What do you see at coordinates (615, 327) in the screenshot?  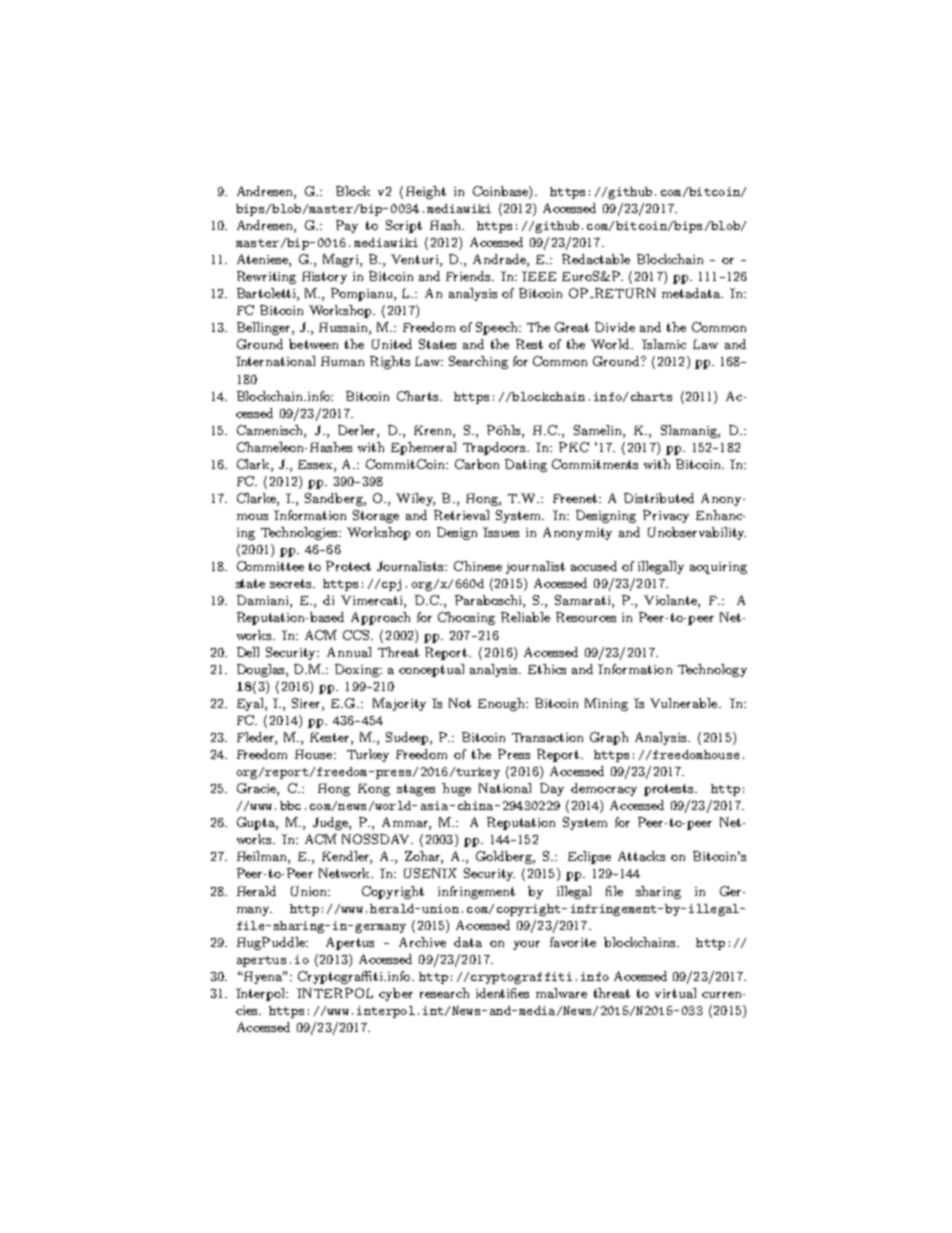 I see `Divide` at bounding box center [615, 327].
